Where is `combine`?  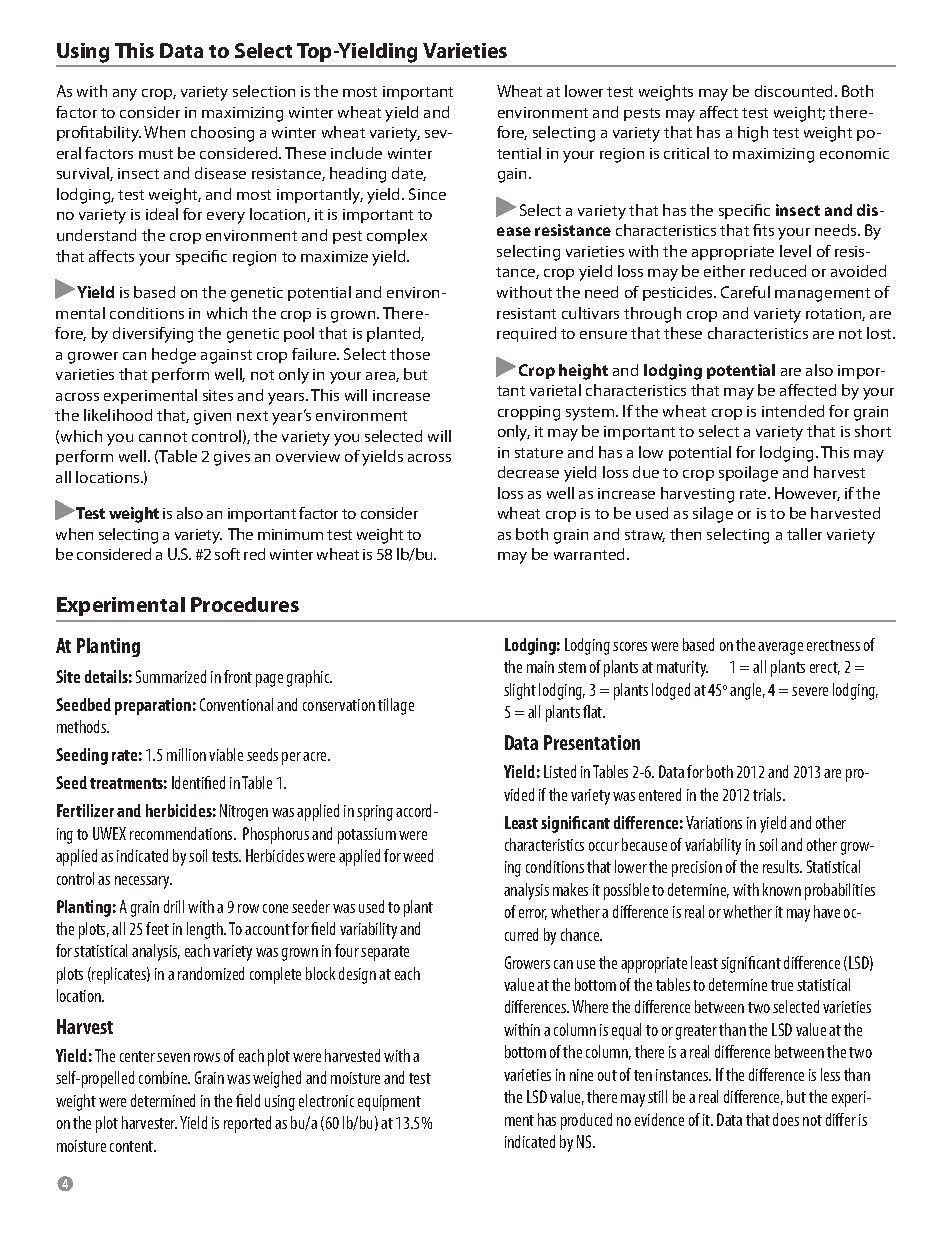 combine is located at coordinates (164, 1077).
